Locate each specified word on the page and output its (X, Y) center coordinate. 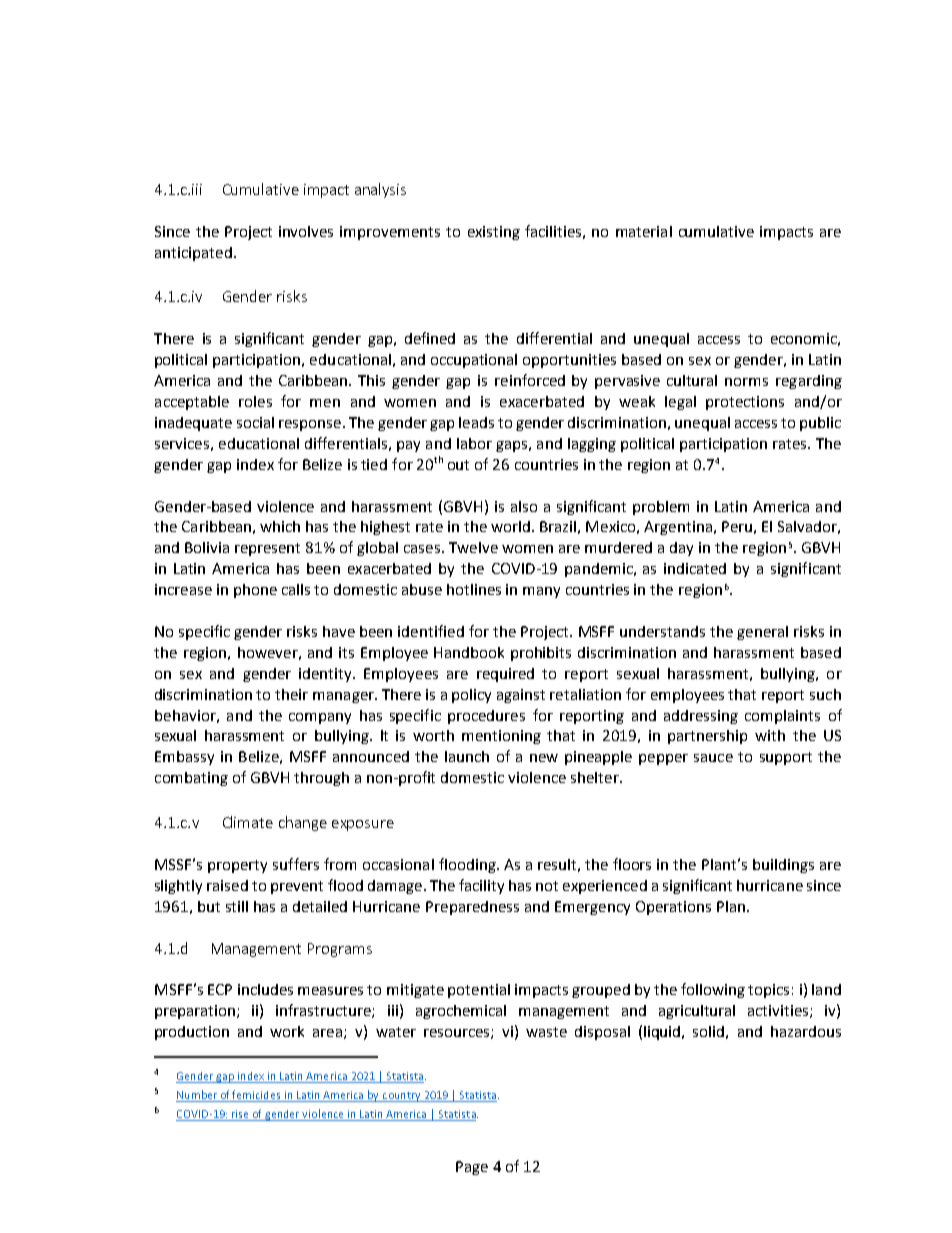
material (644, 231)
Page (472, 1168)
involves (306, 231)
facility (481, 886)
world (512, 526)
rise (240, 1115)
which (280, 526)
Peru (737, 526)
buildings (783, 866)
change (303, 823)
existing (494, 233)
